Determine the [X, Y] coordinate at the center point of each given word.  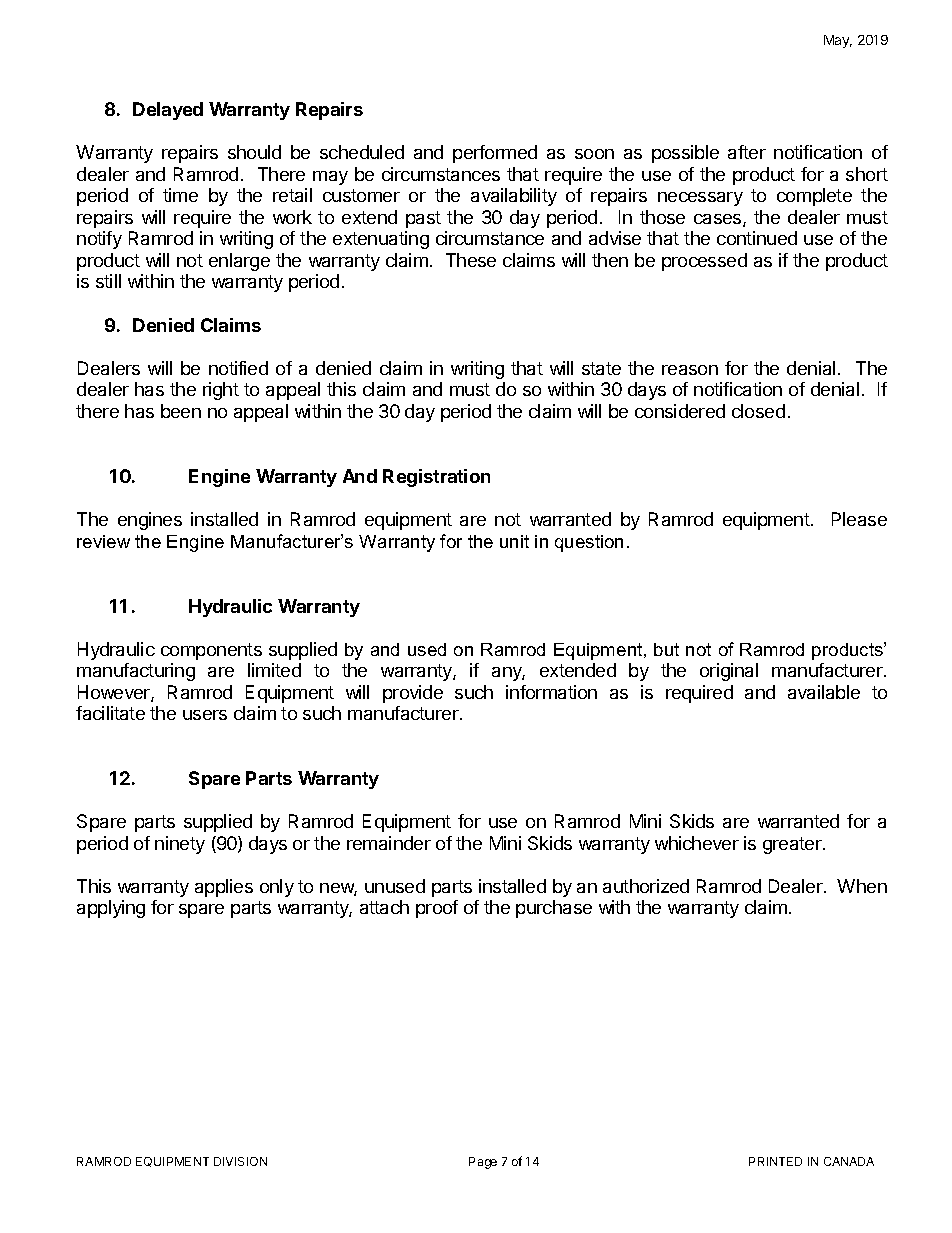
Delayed [168, 111]
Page [483, 1163]
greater [793, 845]
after [747, 152]
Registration [436, 478]
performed [495, 154]
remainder [389, 843]
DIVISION [240, 1161]
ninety [180, 845]
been [181, 411]
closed [758, 411]
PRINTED [775, 1161]
